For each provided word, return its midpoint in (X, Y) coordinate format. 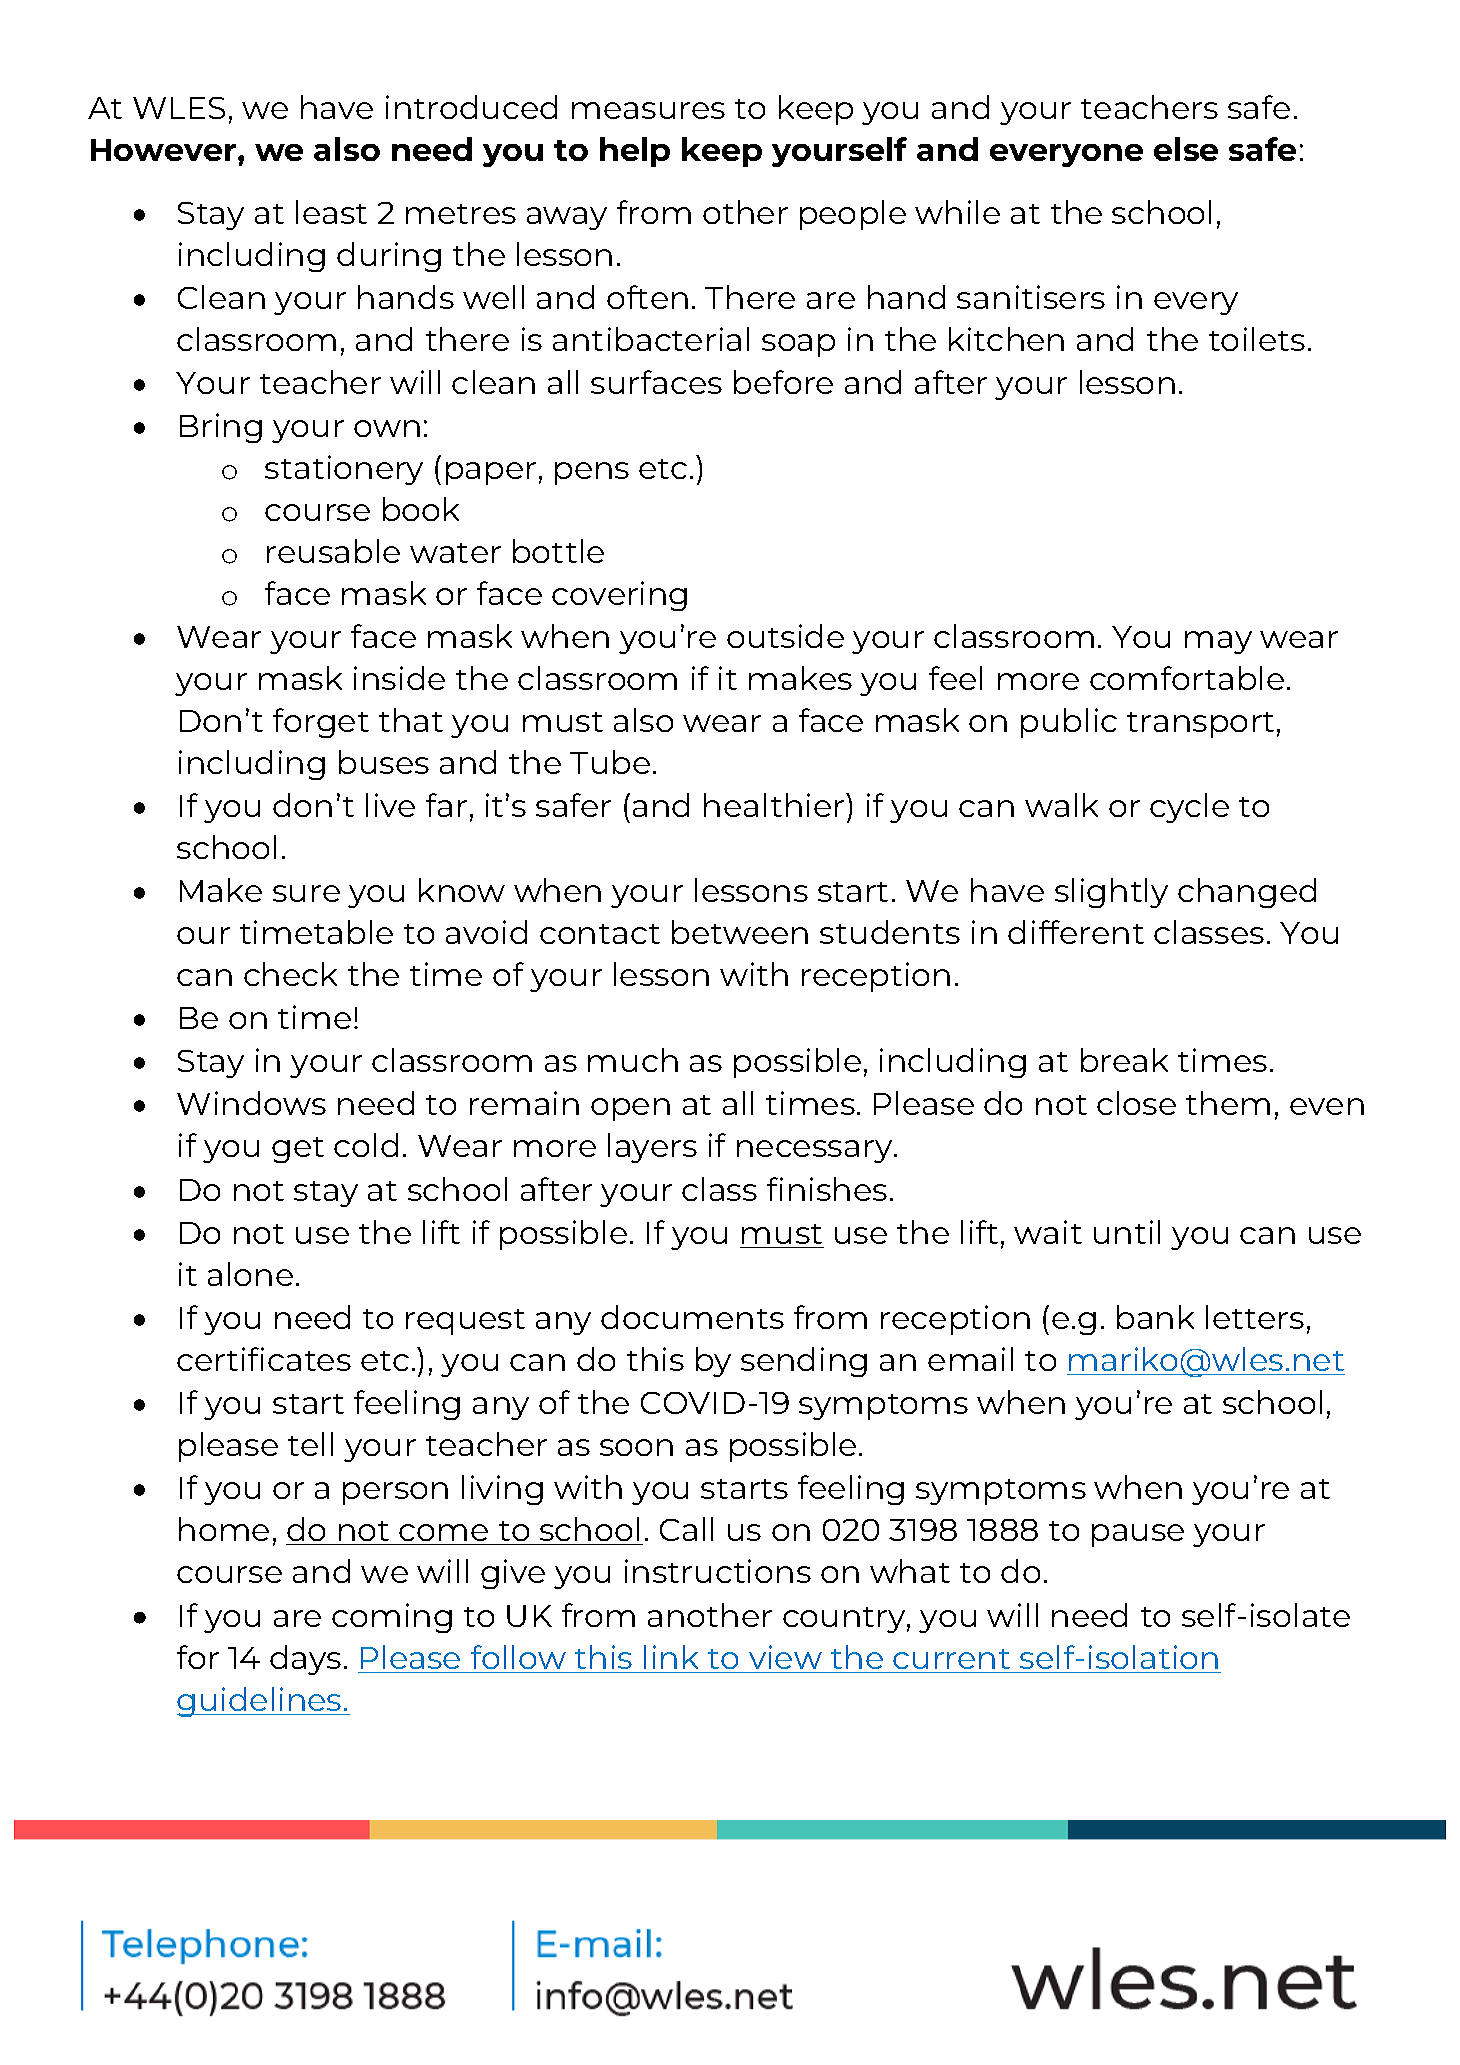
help (635, 152)
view (785, 1657)
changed (1247, 893)
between (740, 932)
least (331, 212)
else (1186, 149)
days (305, 1660)
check (290, 974)
